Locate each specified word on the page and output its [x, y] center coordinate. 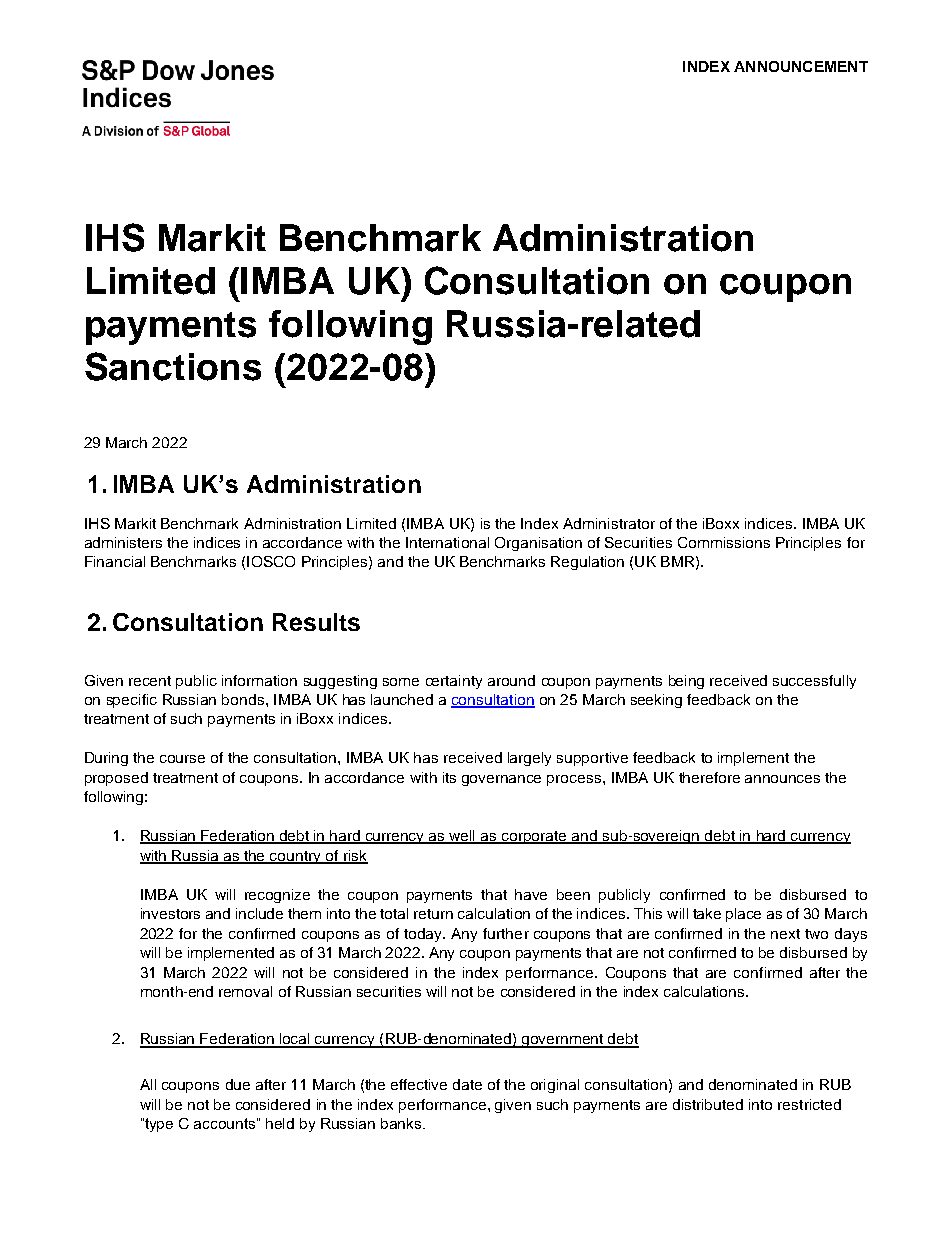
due [238, 1084]
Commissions [724, 542]
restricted [809, 1104]
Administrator [609, 523]
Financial [115, 561]
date [467, 1084]
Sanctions [173, 366]
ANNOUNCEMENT [801, 66]
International [447, 542]
